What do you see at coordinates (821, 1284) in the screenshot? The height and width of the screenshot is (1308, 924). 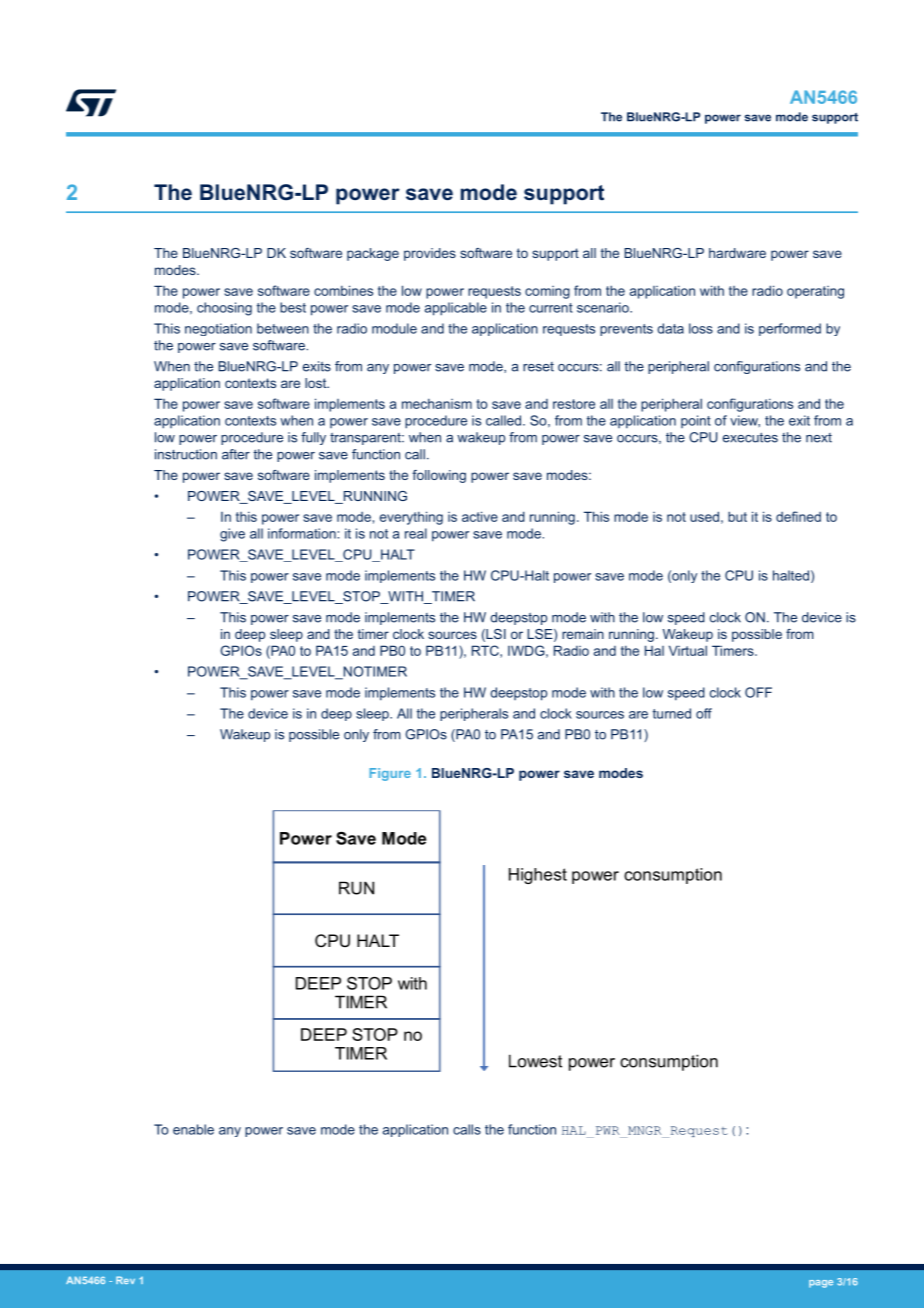 I see `page` at bounding box center [821, 1284].
